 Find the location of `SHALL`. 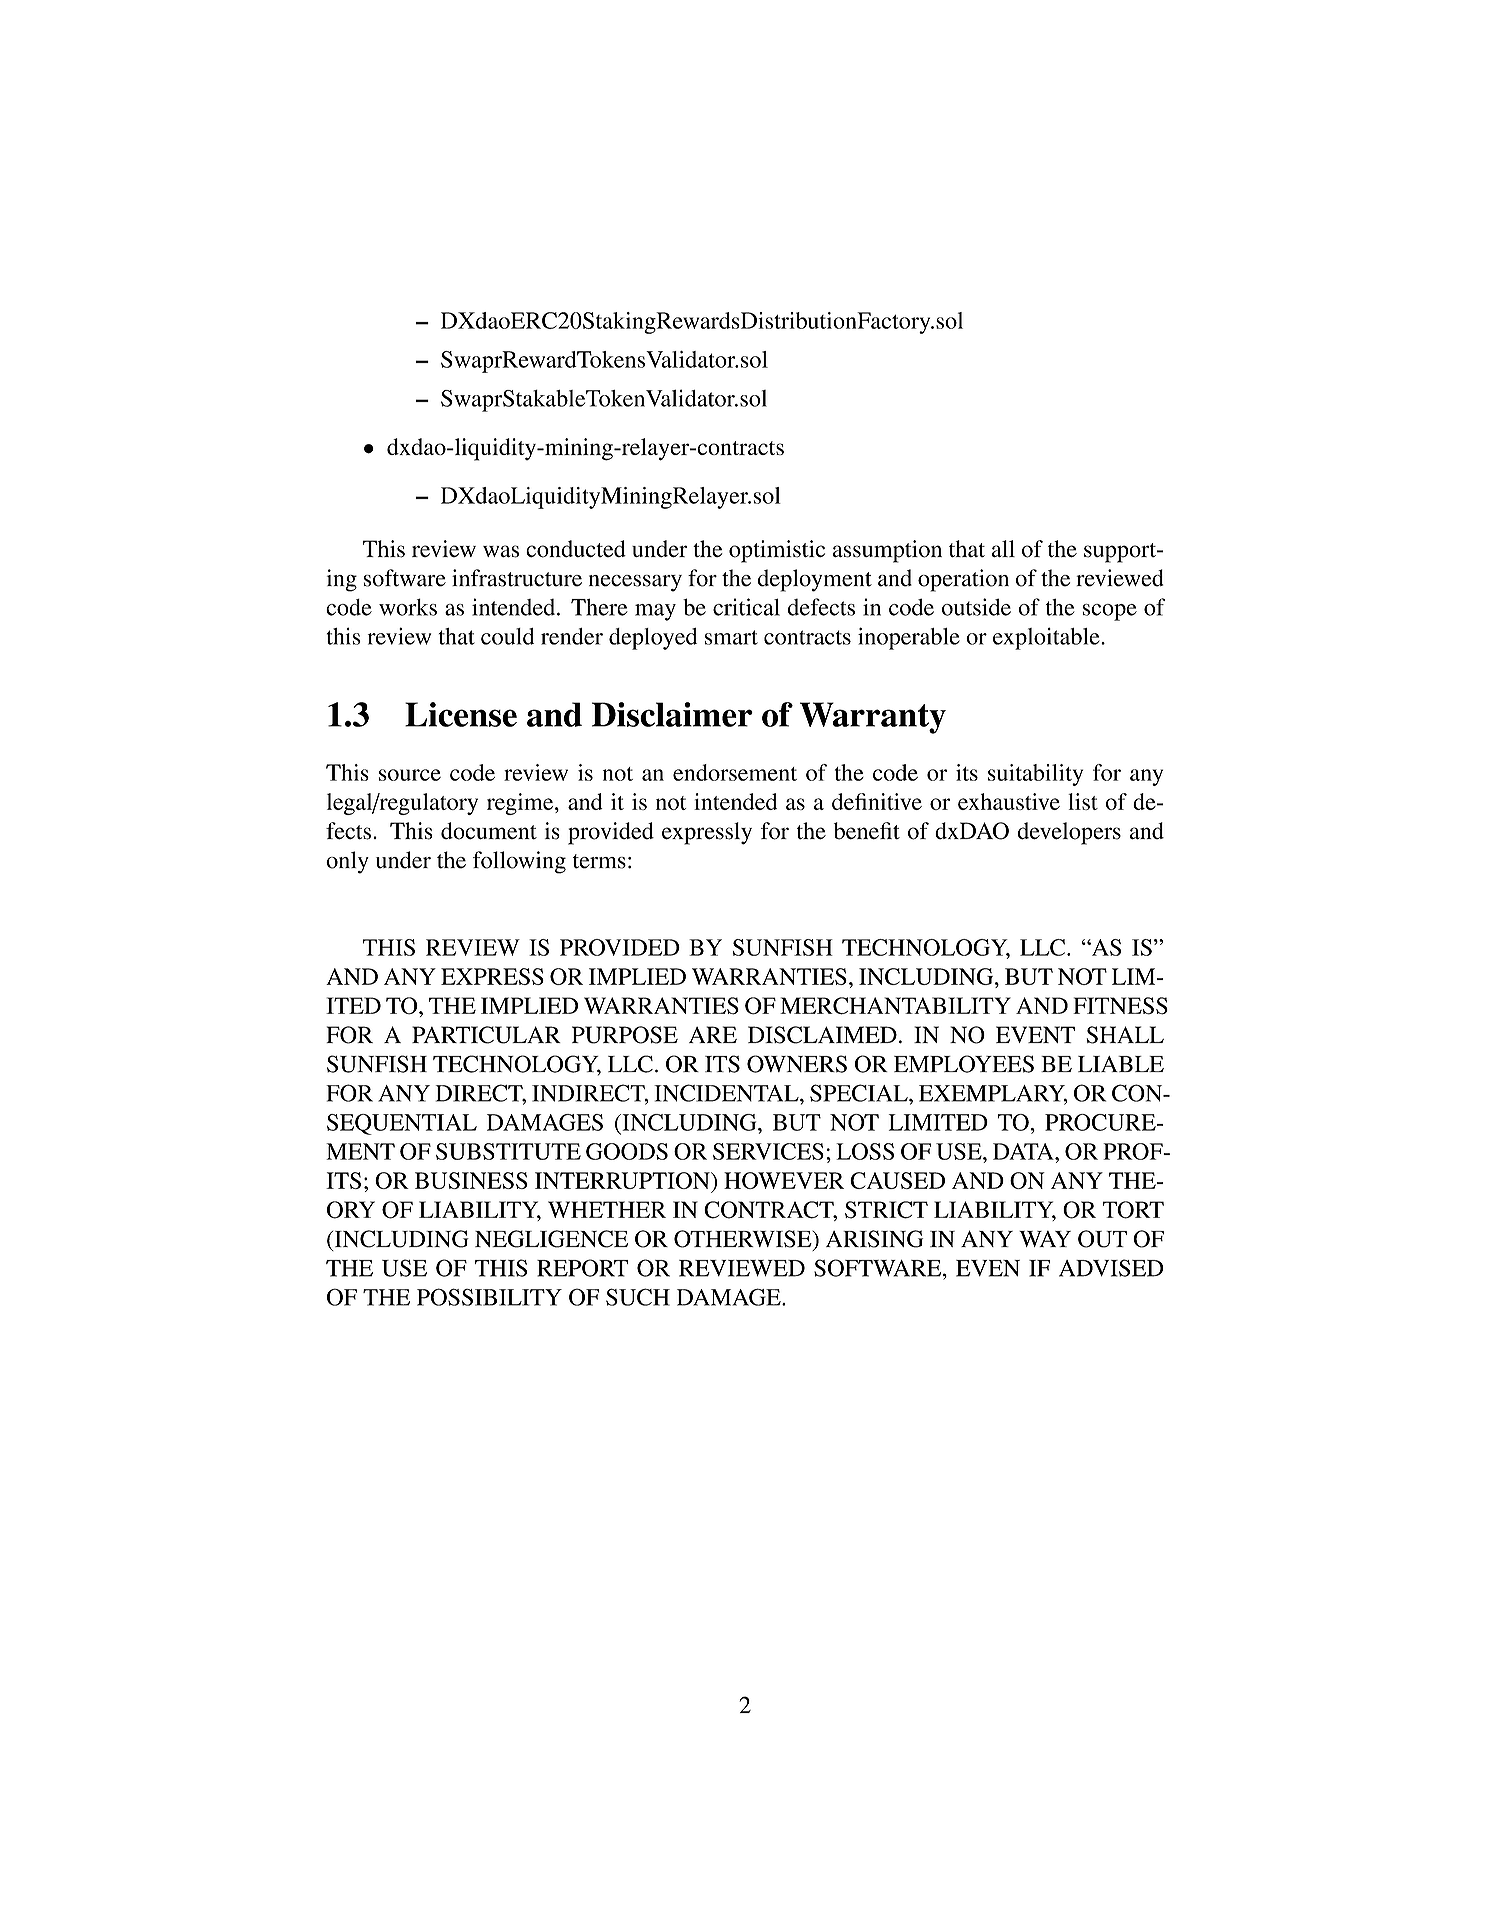

SHALL is located at coordinates (1125, 1035).
